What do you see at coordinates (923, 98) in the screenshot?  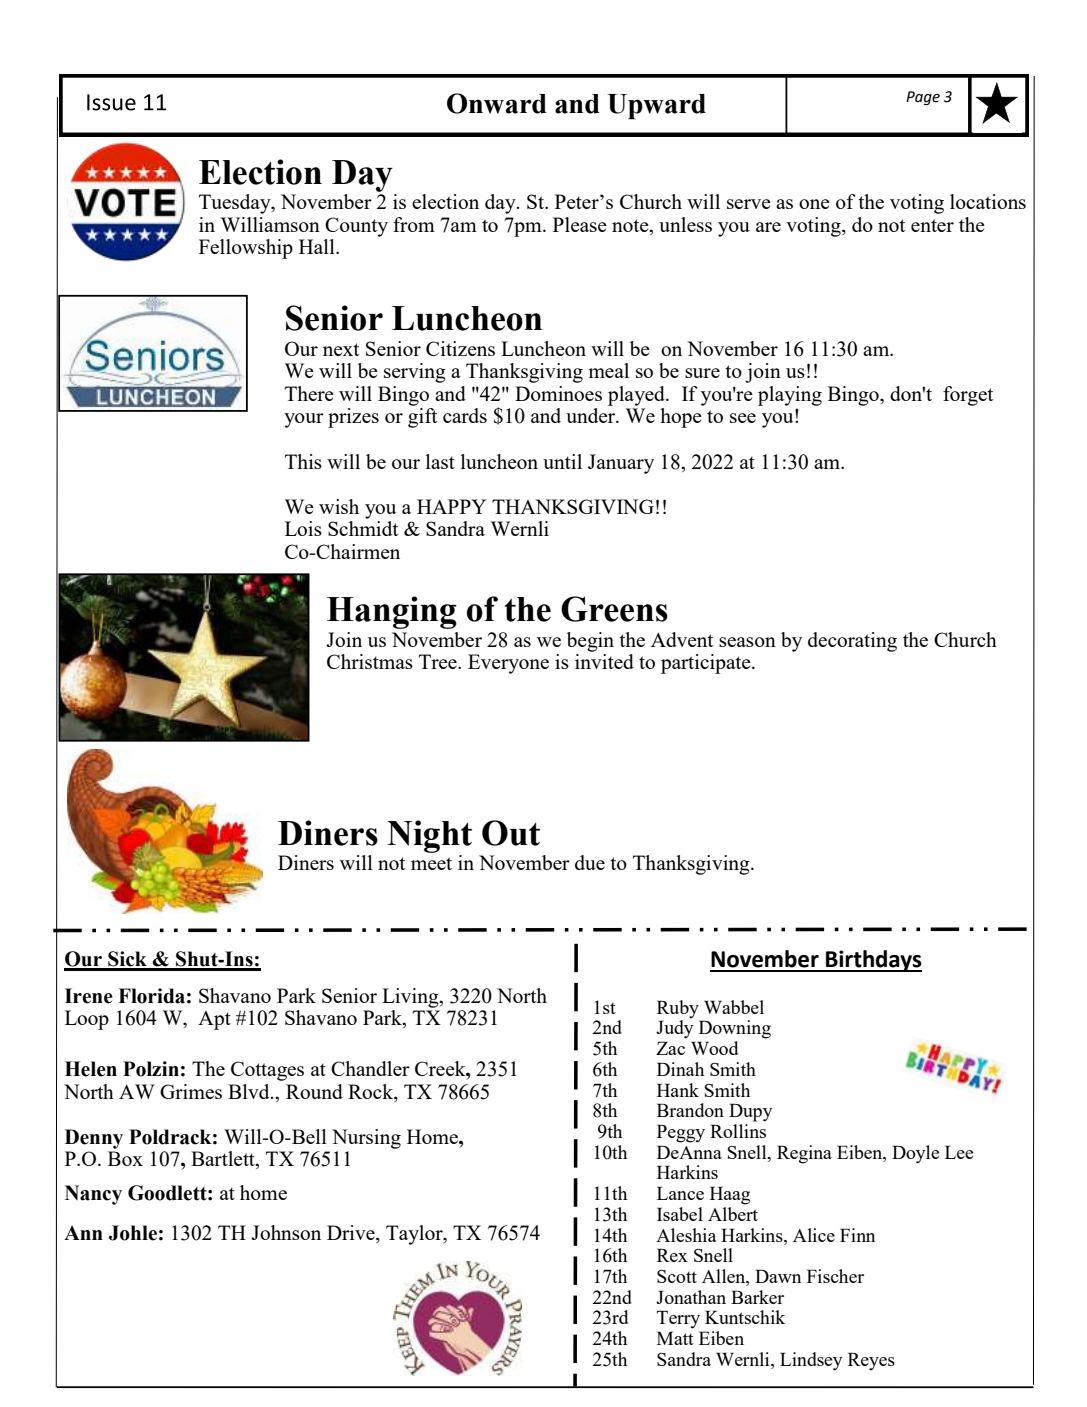 I see `Page` at bounding box center [923, 98].
